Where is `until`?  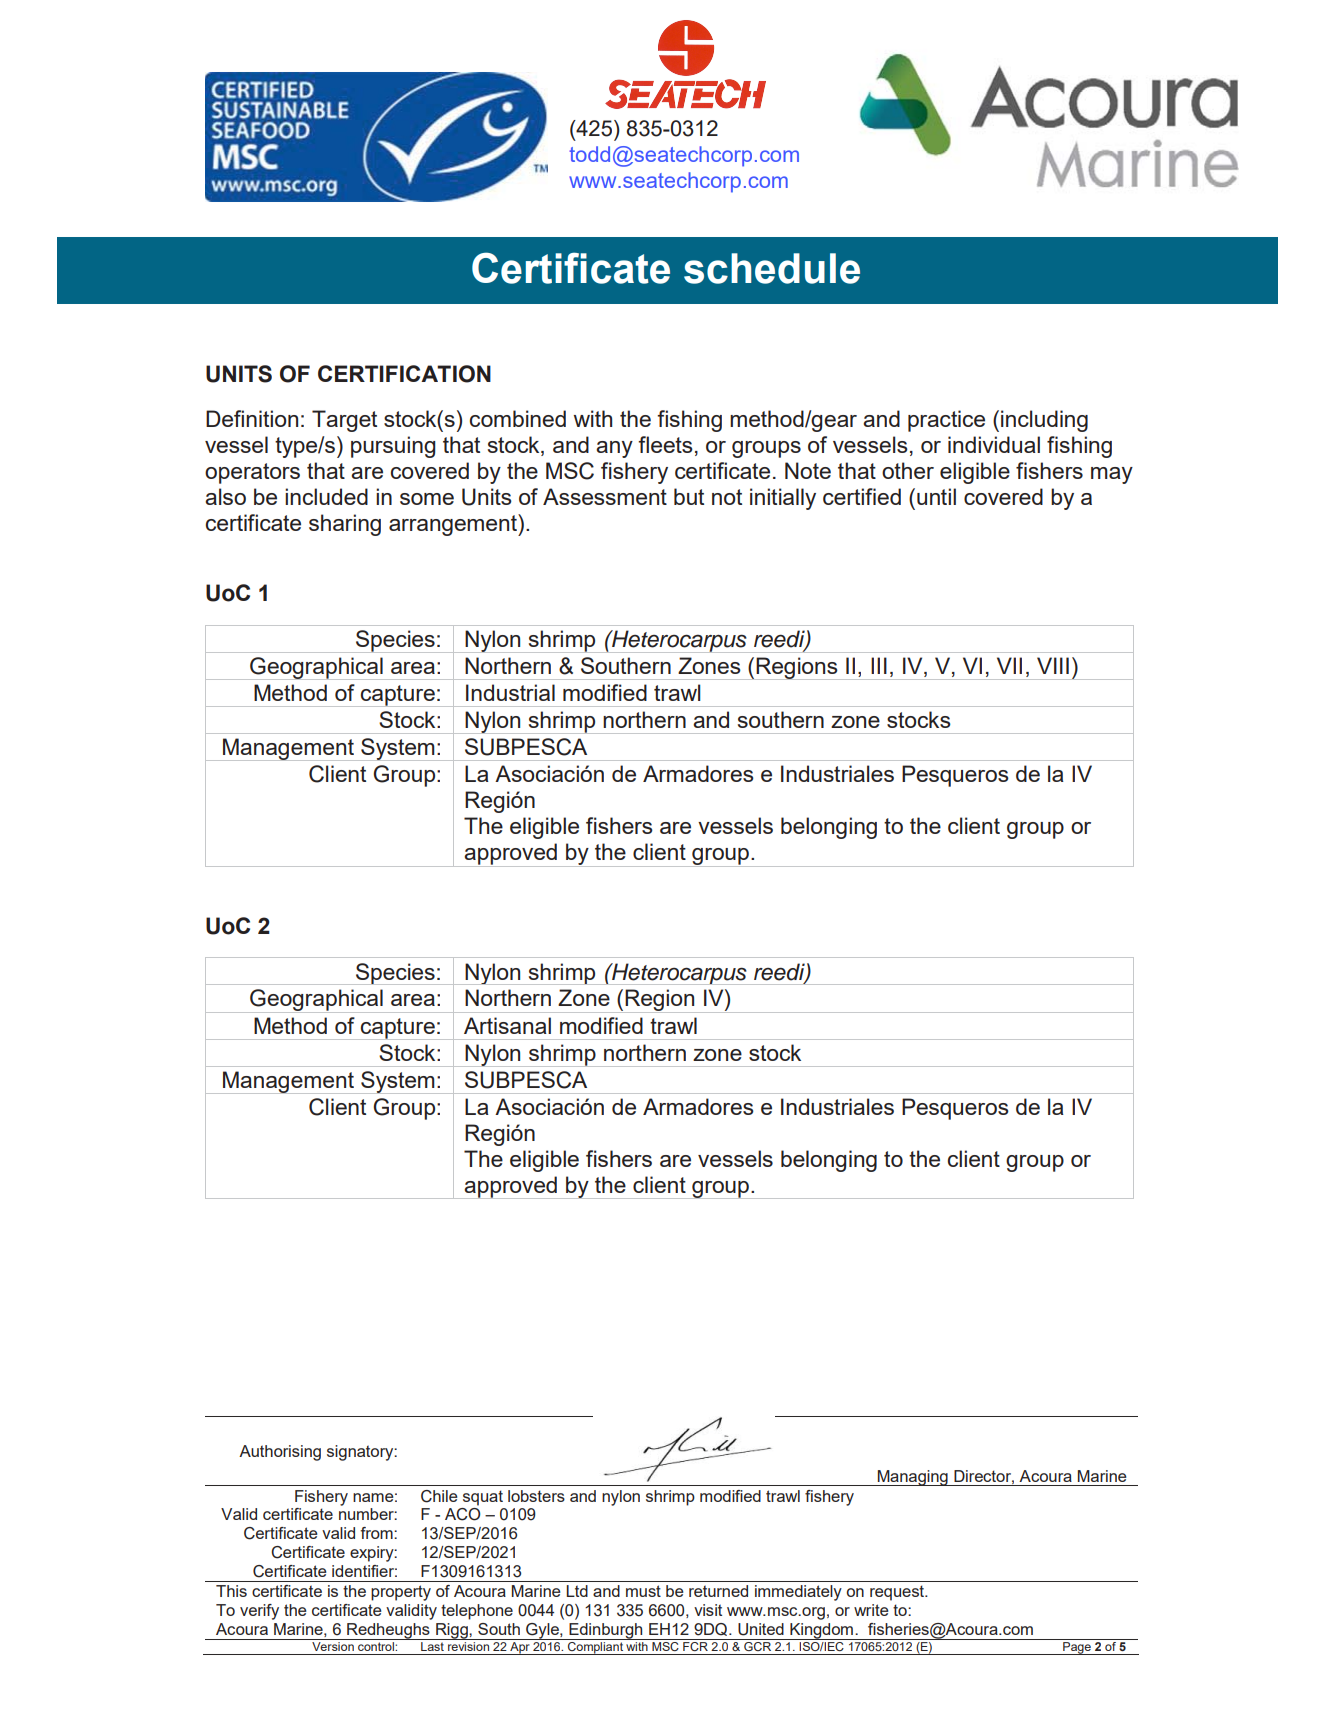
until is located at coordinates (936, 496).
